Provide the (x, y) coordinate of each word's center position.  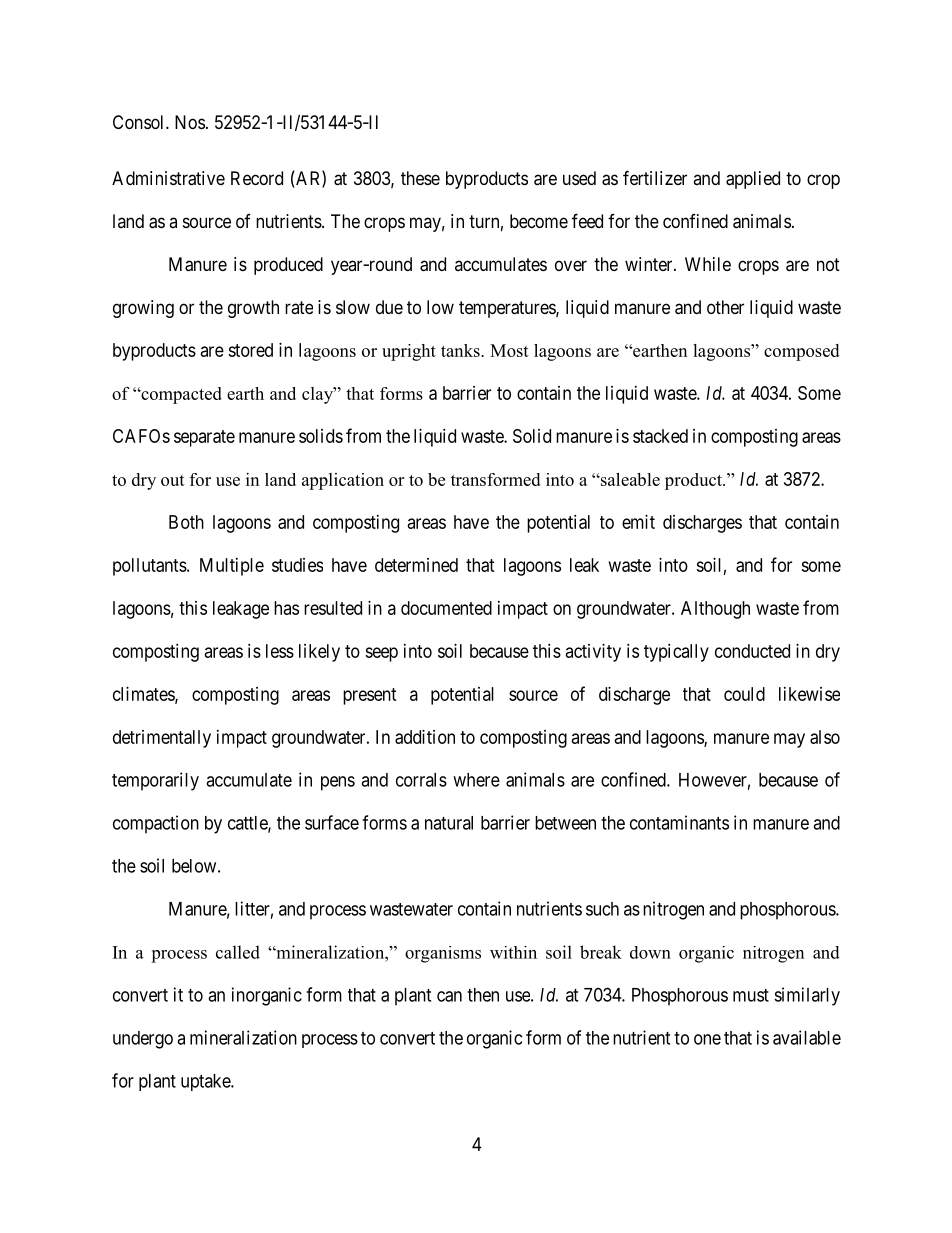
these (420, 178)
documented (446, 608)
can (449, 996)
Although (715, 610)
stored (250, 350)
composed (801, 352)
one (707, 1039)
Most (509, 350)
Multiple (232, 567)
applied (753, 180)
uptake (206, 1082)
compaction (156, 824)
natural (449, 823)
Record (257, 178)
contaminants (679, 822)
